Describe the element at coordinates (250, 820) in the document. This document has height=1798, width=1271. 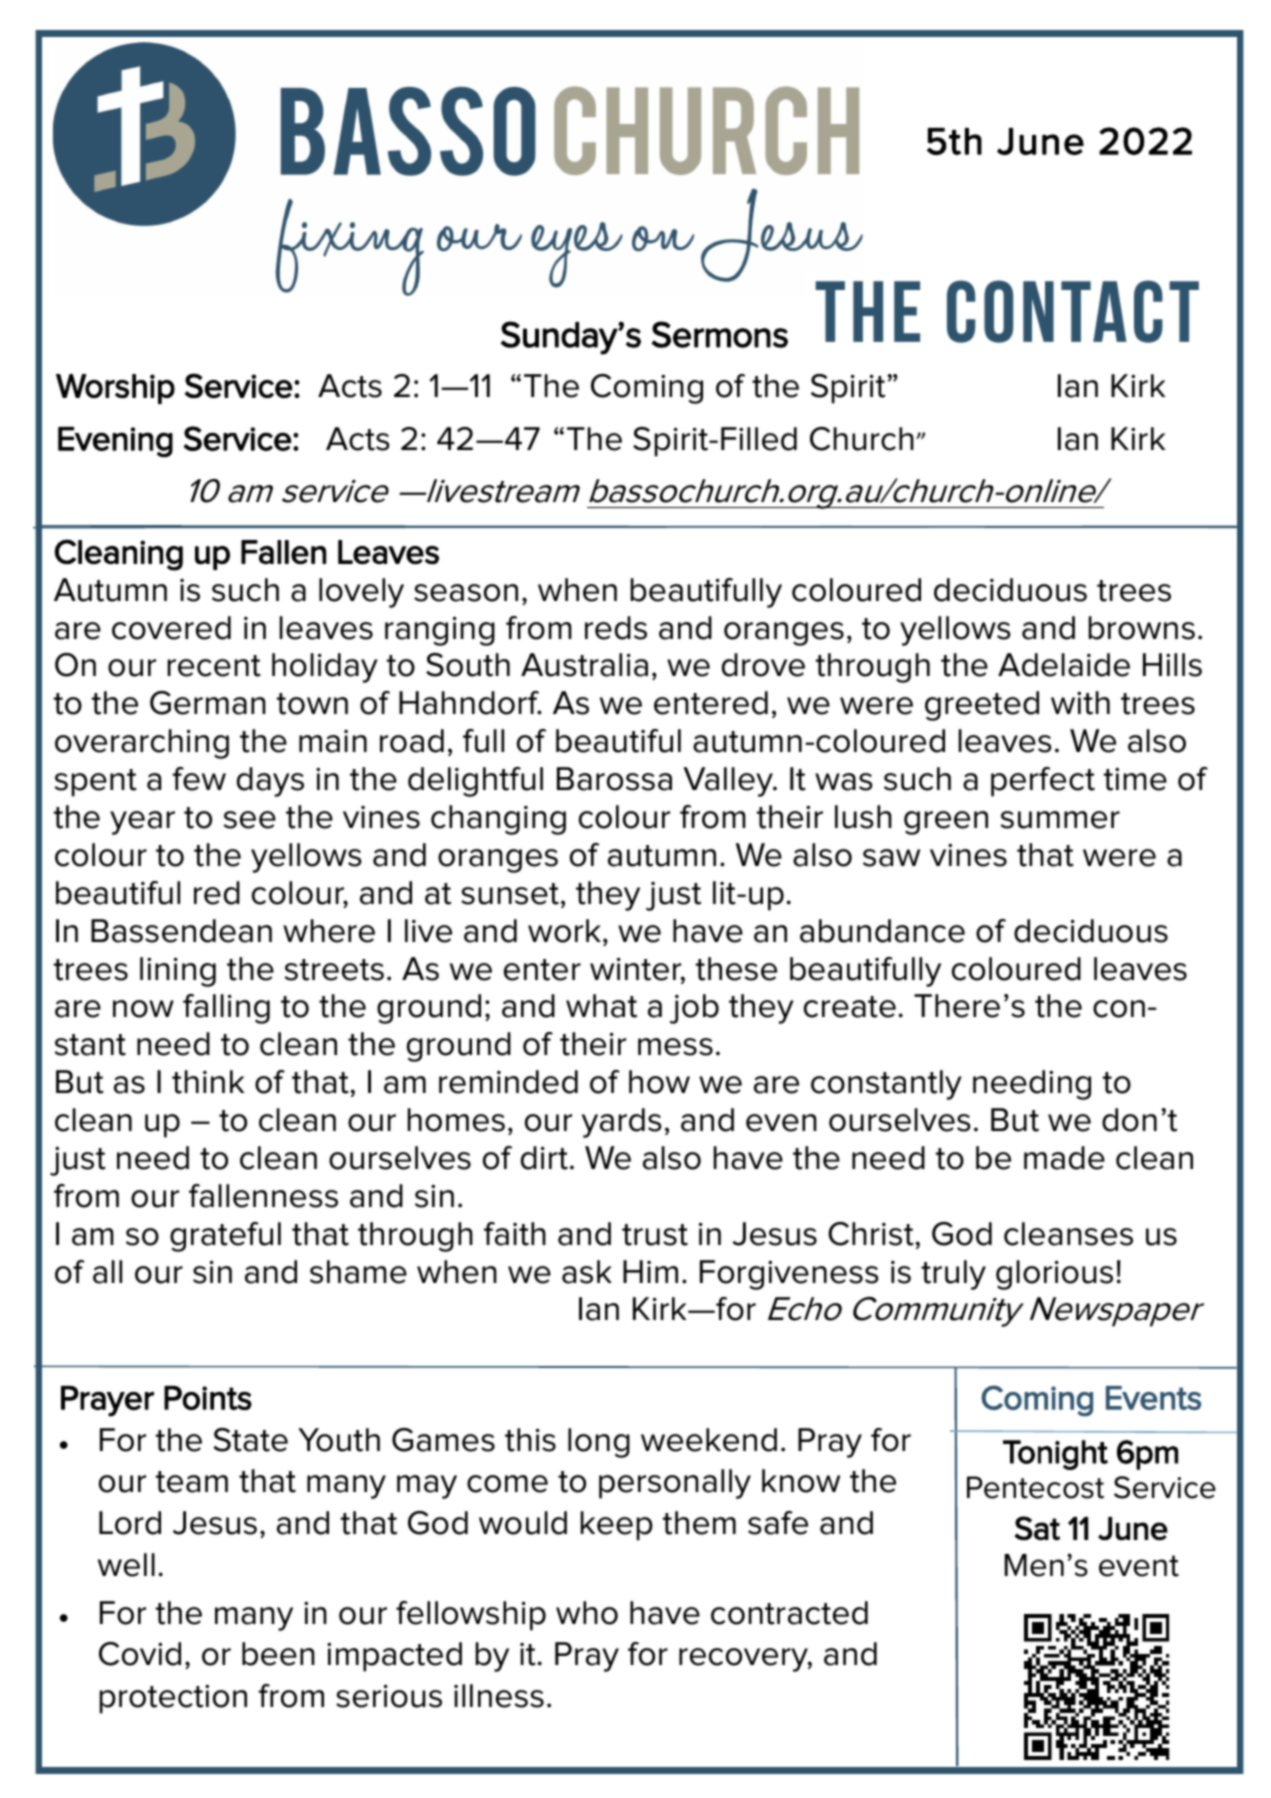
I see `see` at that location.
